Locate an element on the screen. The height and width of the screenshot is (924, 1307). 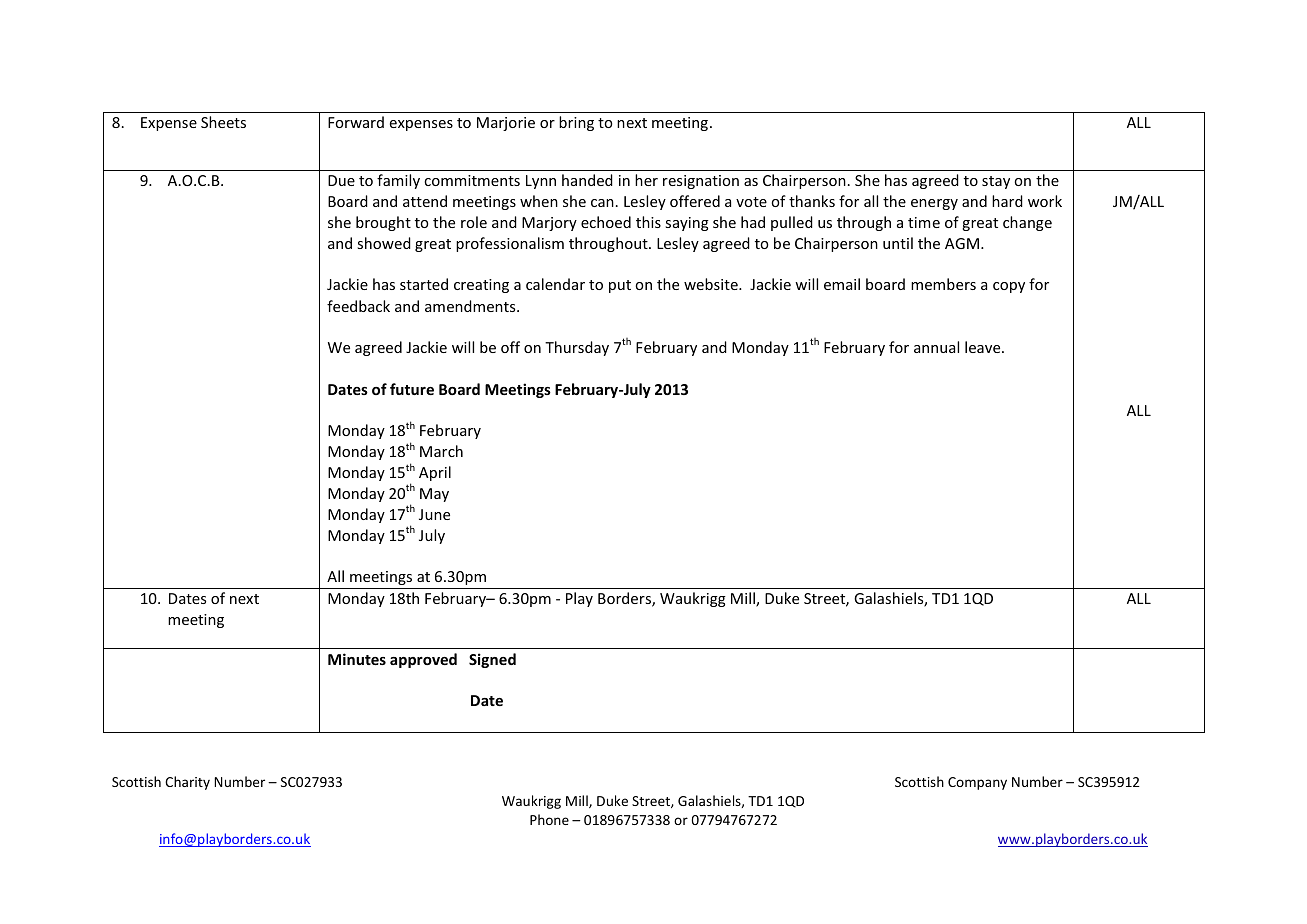
future is located at coordinates (412, 389).
